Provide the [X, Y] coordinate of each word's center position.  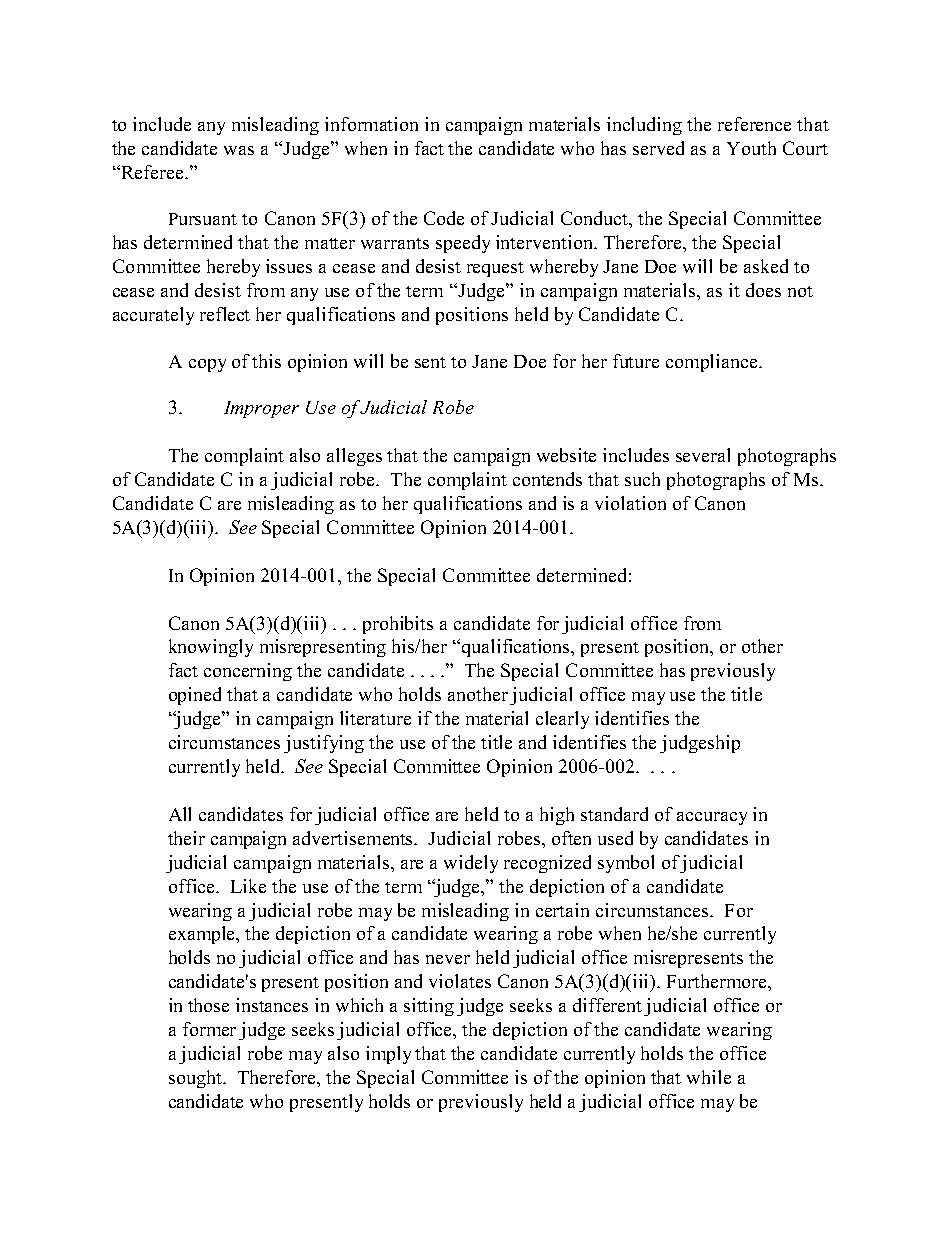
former [209, 1029]
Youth [751, 148]
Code [444, 218]
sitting [429, 1007]
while [709, 1077]
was [239, 150]
